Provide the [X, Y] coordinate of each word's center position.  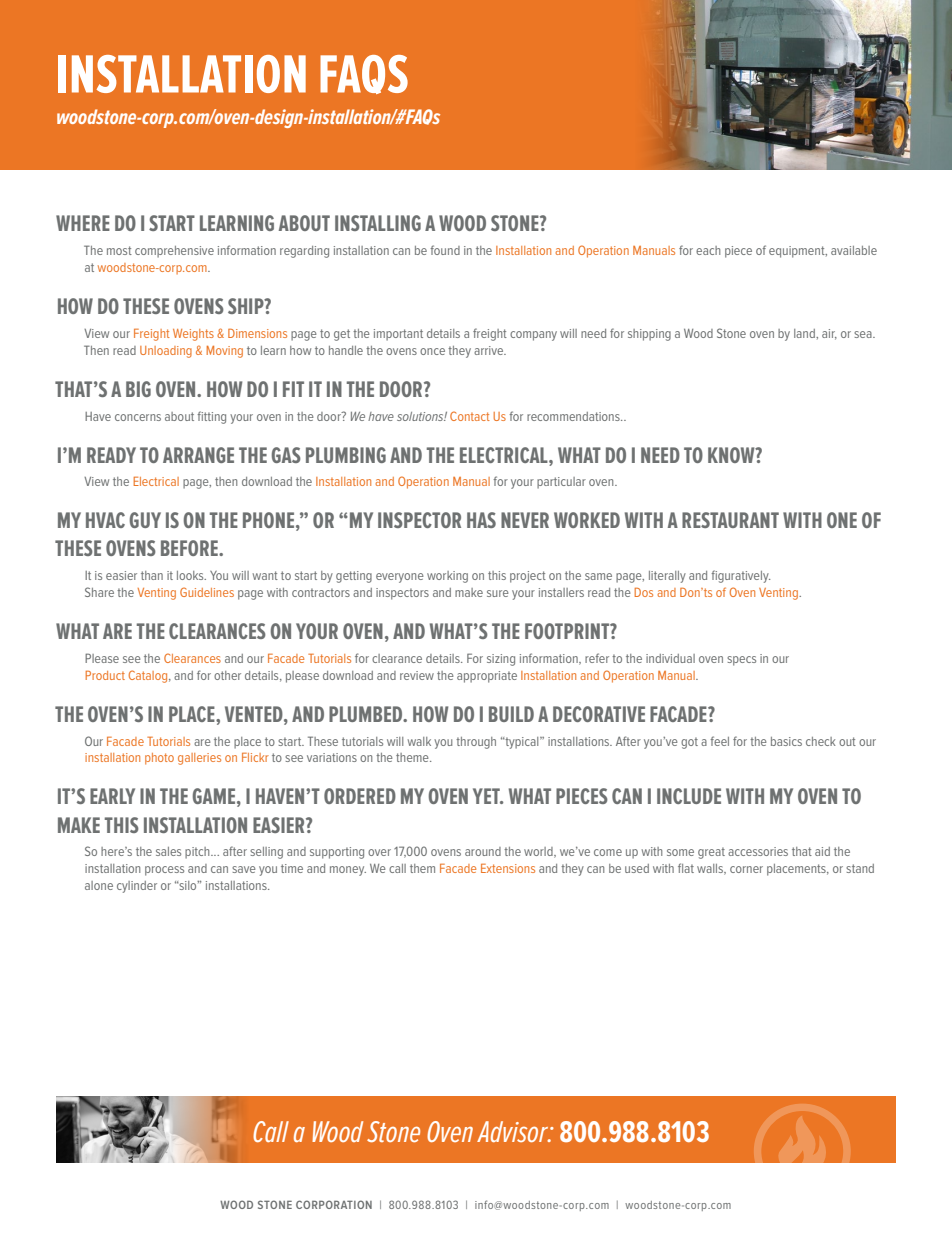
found [445, 250]
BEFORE [190, 548]
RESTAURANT [730, 520]
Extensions [508, 868]
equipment [798, 252]
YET [487, 796]
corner [746, 869]
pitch [198, 853]
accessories [758, 851]
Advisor [514, 1131]
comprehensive [174, 252]
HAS [481, 520]
